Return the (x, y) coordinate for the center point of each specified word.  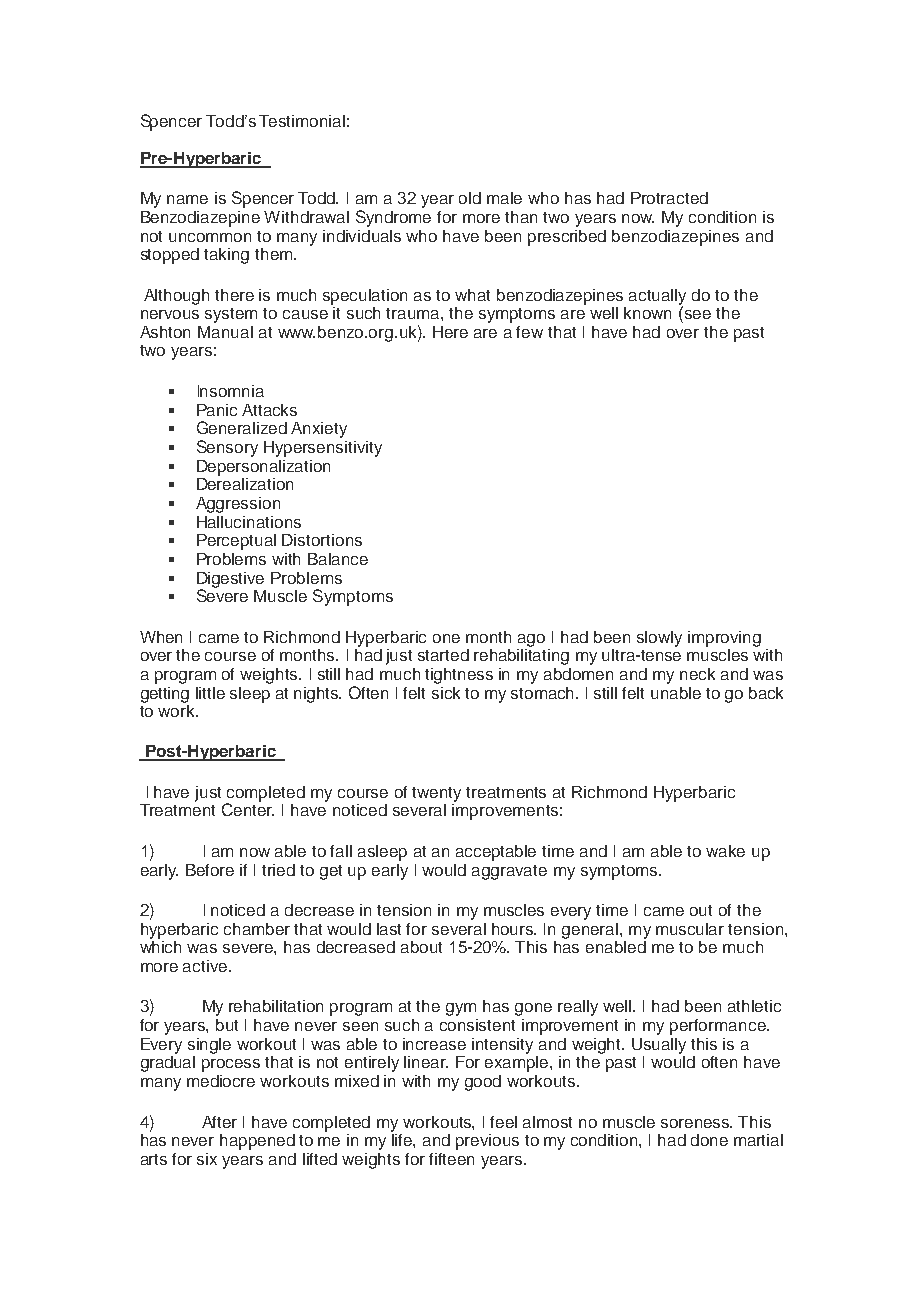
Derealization (245, 484)
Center (248, 808)
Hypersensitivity (323, 449)
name (187, 199)
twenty (436, 794)
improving (724, 639)
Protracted (669, 198)
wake (725, 851)
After (219, 1122)
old (470, 198)
